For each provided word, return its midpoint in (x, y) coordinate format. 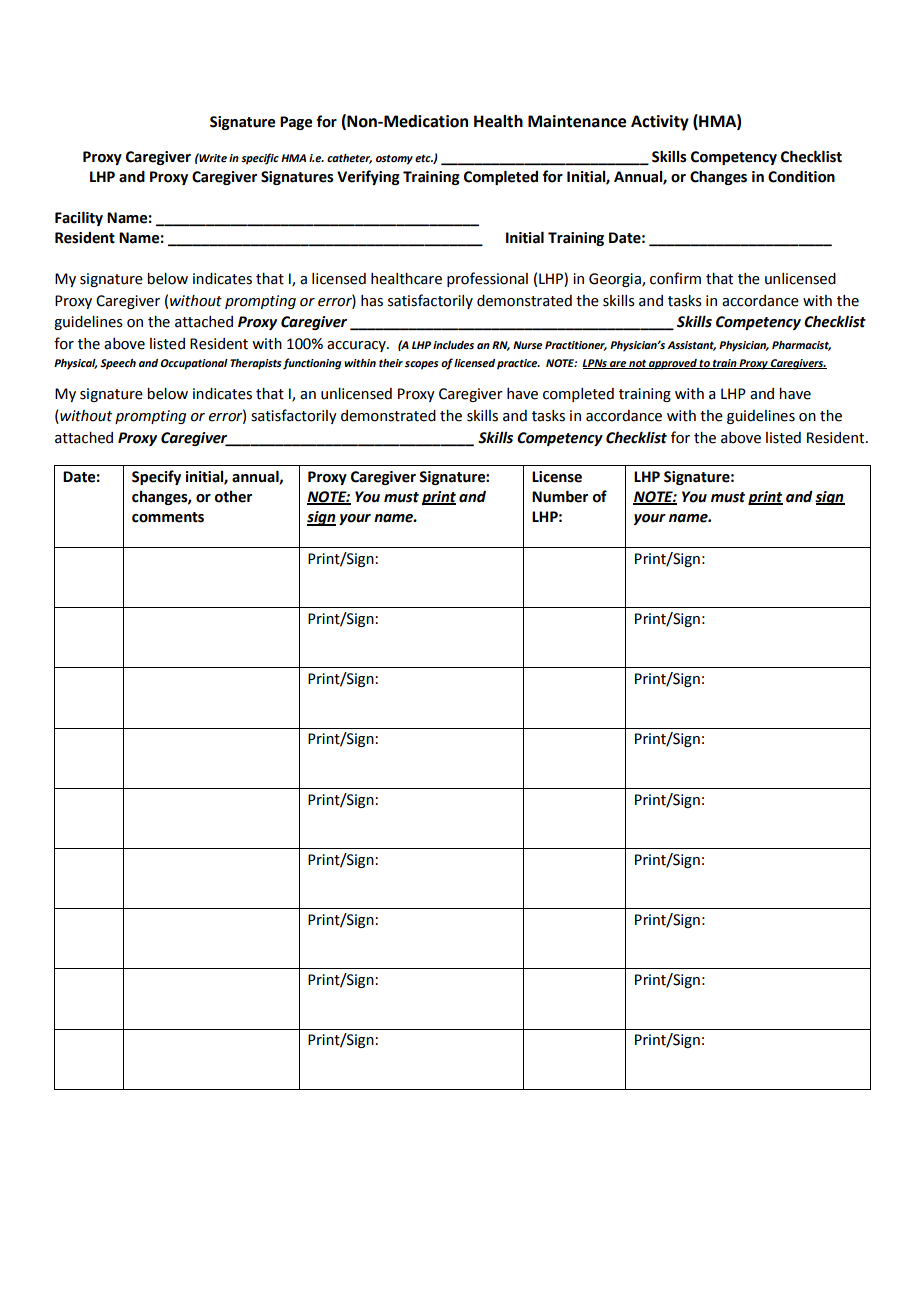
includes (453, 345)
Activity (660, 123)
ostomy (394, 160)
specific (260, 159)
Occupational (194, 364)
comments (168, 517)
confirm (675, 278)
